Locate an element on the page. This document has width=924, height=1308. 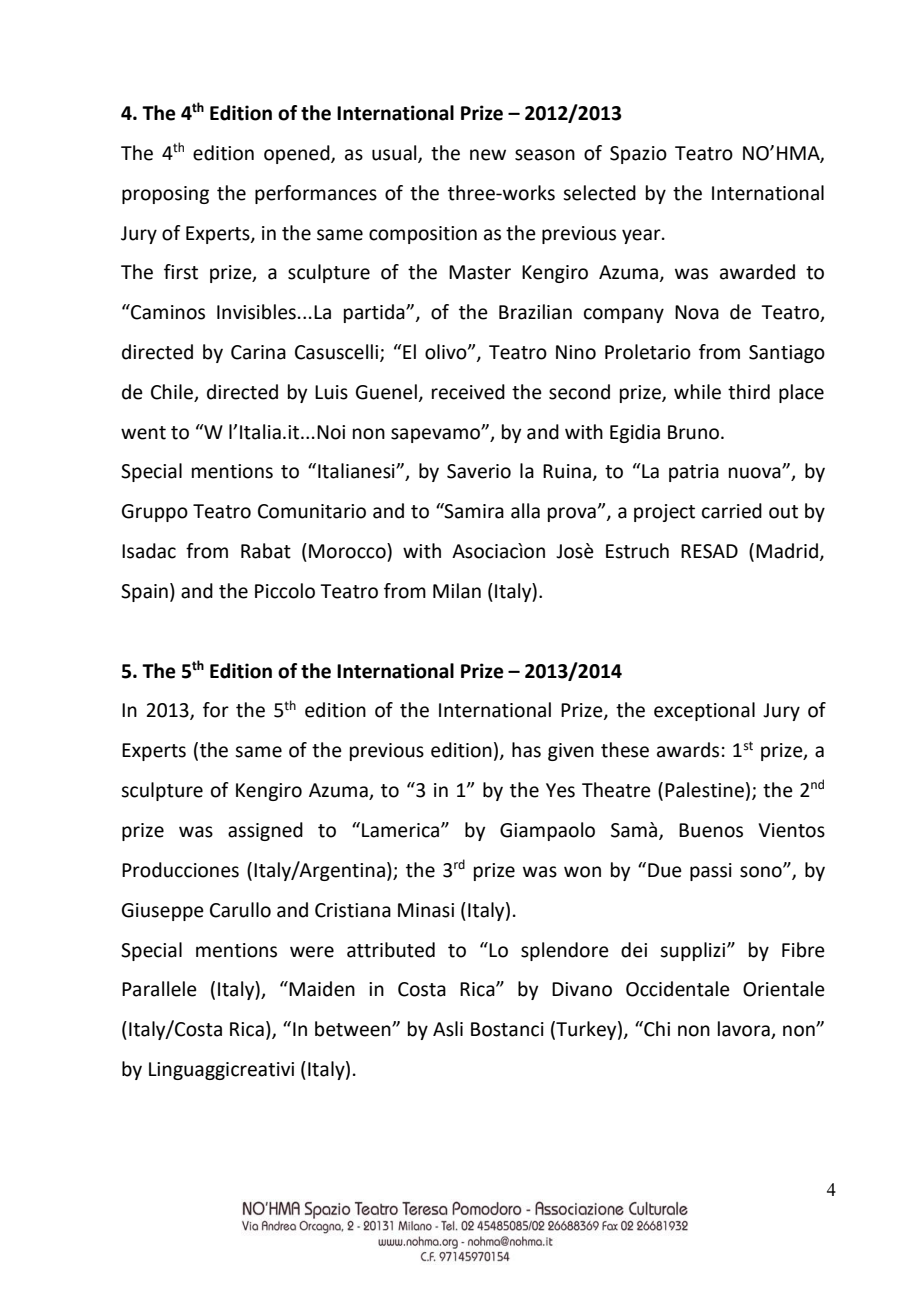
Maiden is located at coordinates (322, 989).
